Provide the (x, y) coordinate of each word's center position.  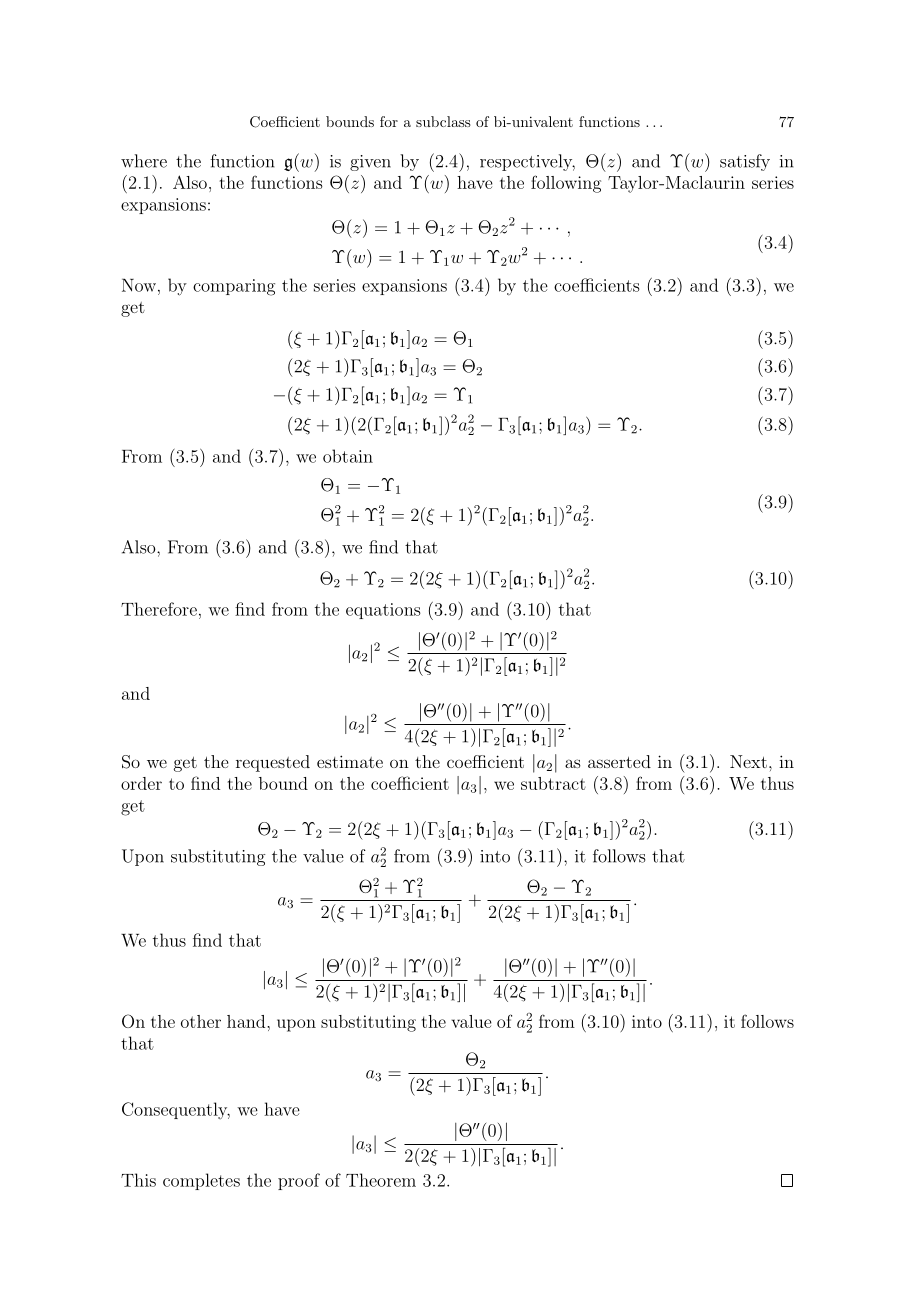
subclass (443, 121)
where (144, 161)
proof (299, 1181)
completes (201, 1181)
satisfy (745, 162)
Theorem (381, 1180)
